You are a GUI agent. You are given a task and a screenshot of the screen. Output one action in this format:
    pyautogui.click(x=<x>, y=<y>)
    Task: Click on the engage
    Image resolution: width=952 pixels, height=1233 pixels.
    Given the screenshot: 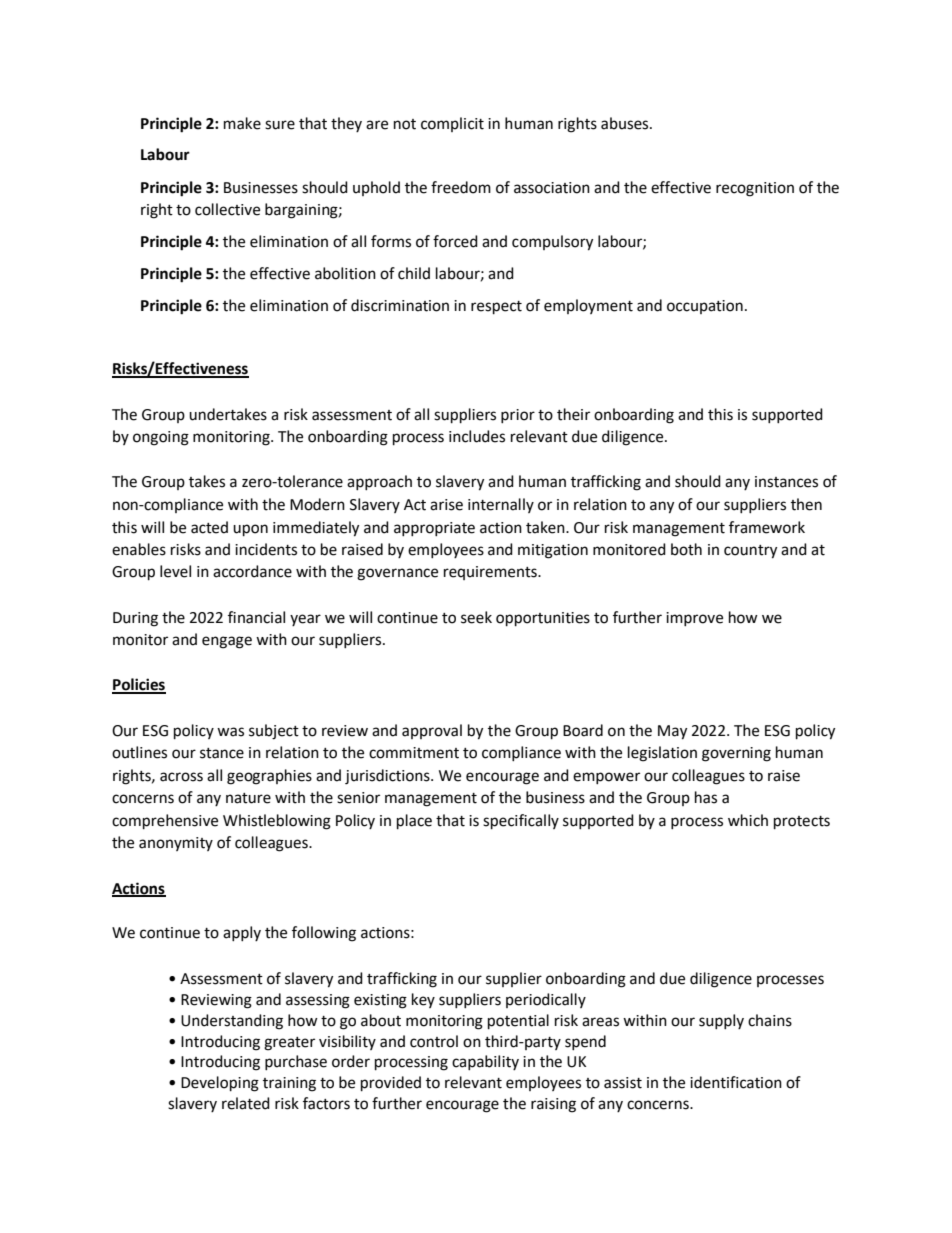 What is the action you would take?
    pyautogui.click(x=227, y=642)
